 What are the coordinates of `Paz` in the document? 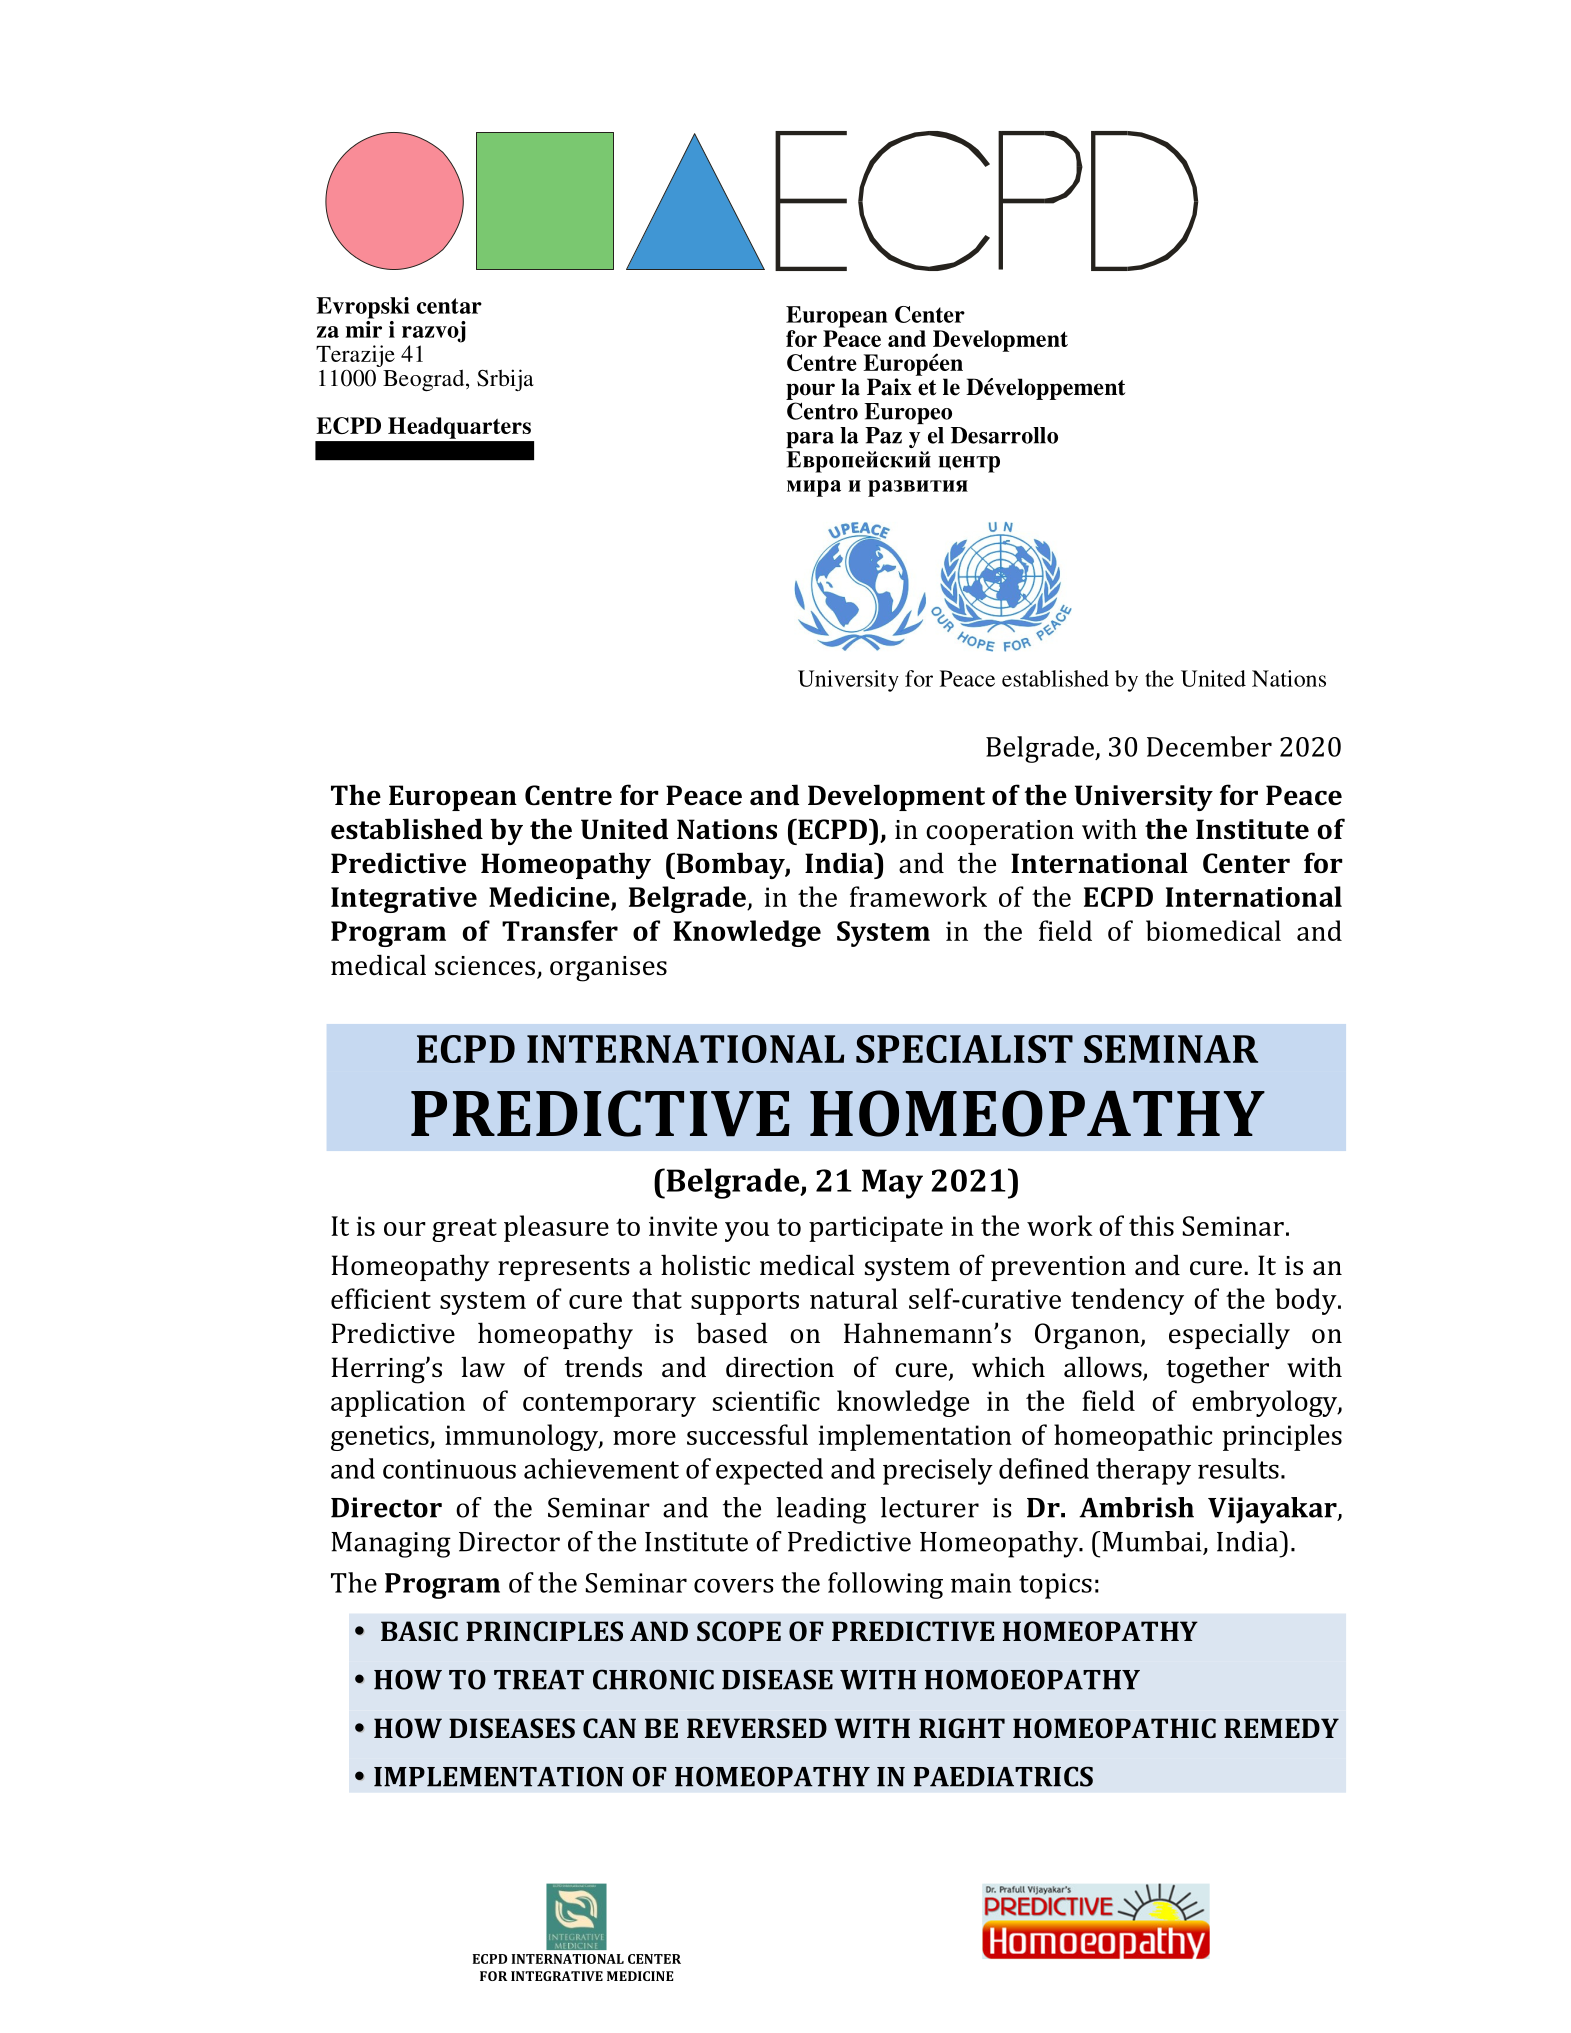 It's located at (883, 435).
